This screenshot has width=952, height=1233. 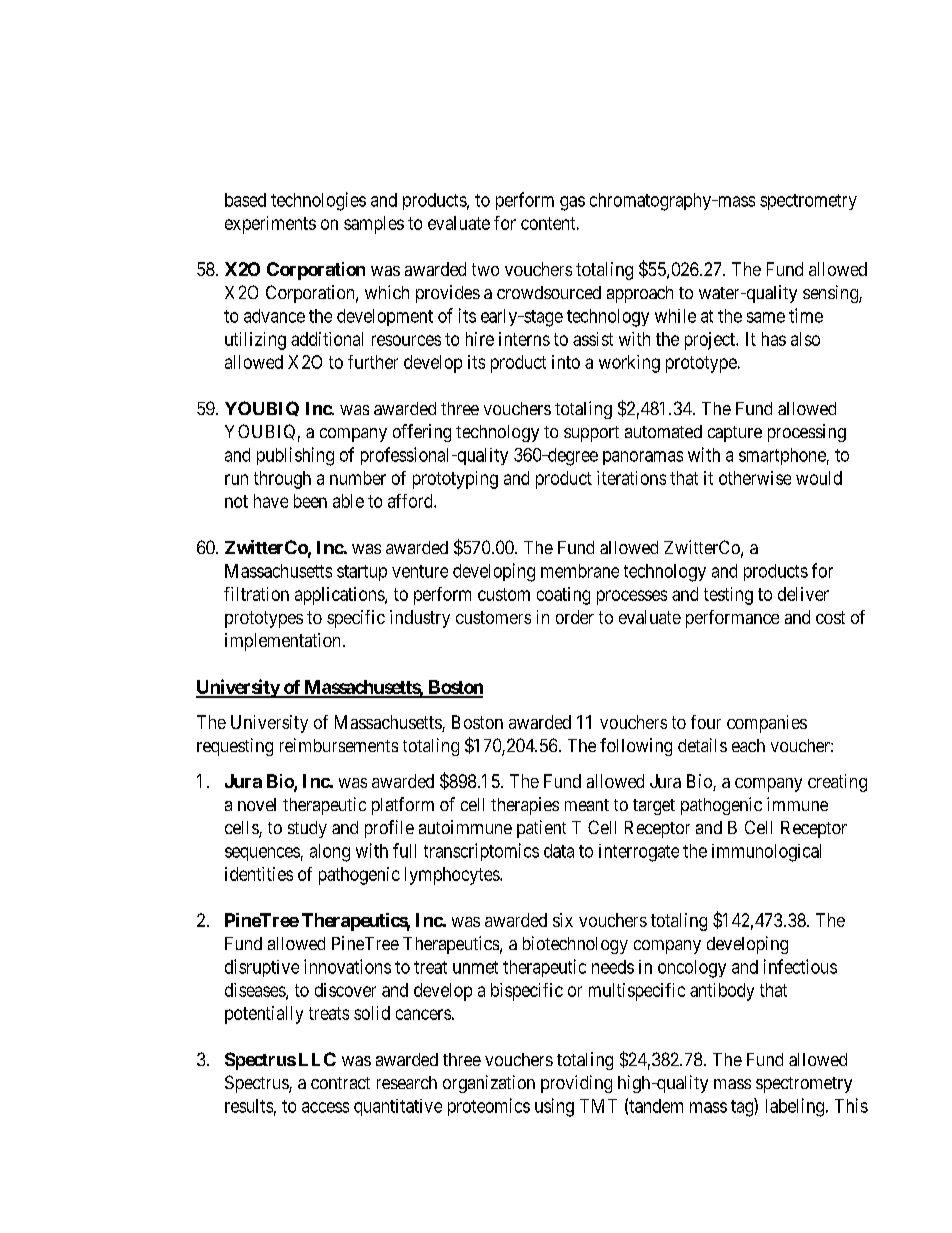 I want to click on sensing, so click(x=831, y=294).
